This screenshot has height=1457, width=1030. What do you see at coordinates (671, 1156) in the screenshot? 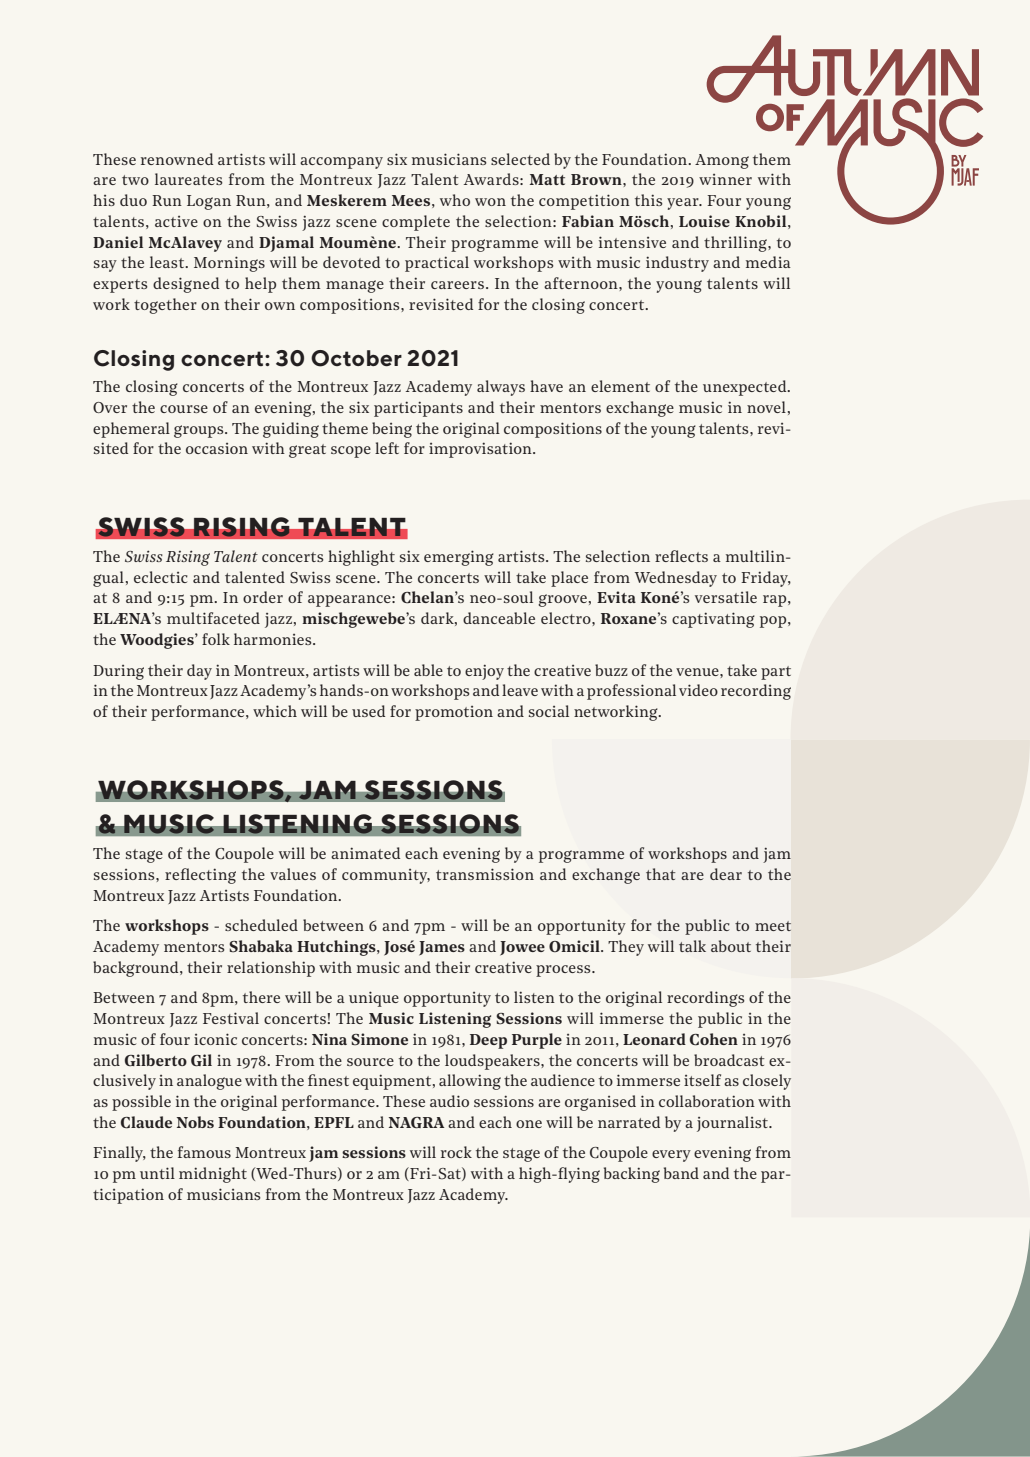
I see `every` at bounding box center [671, 1156].
